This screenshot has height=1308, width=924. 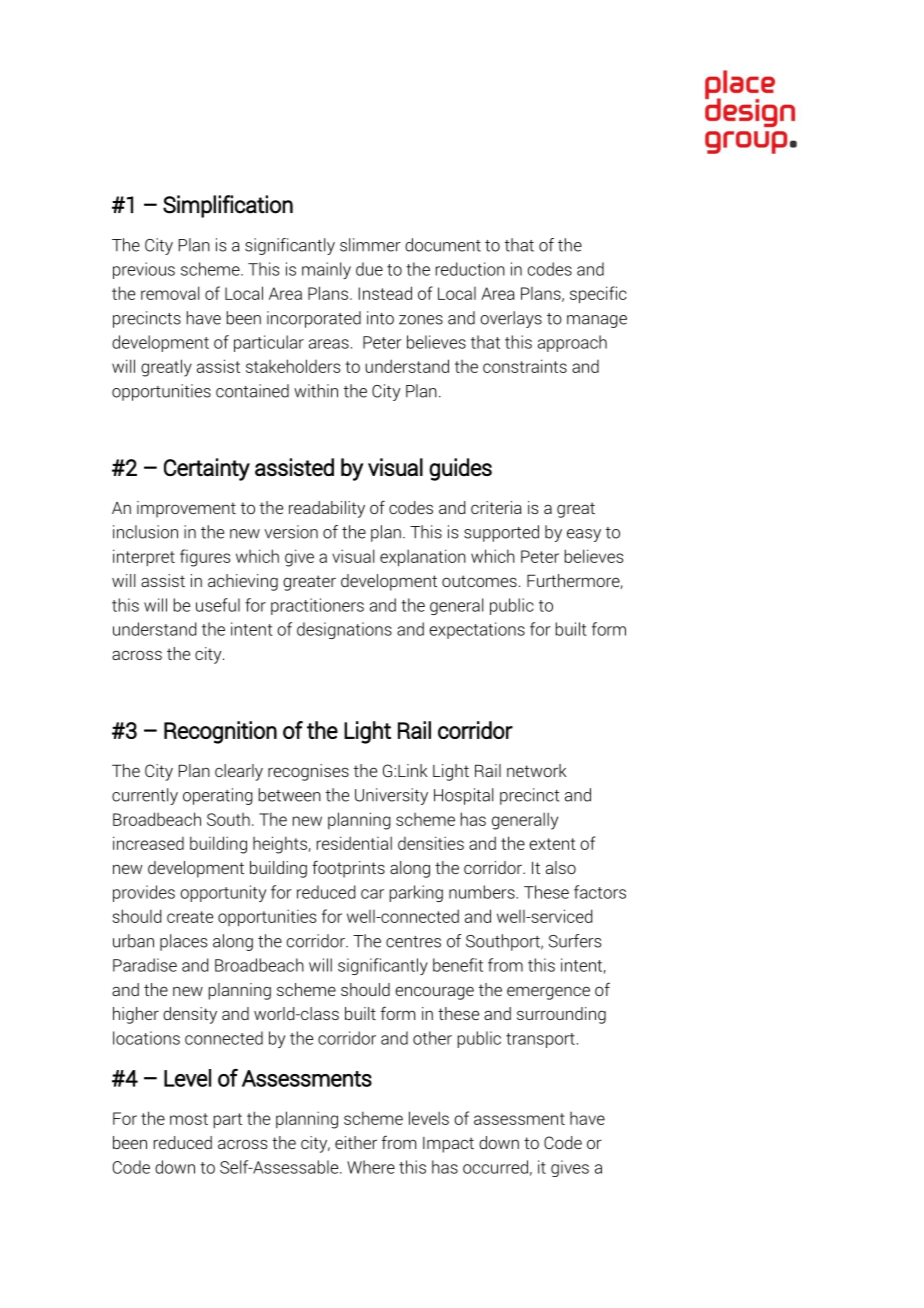 What do you see at coordinates (189, 1119) in the screenshot?
I see `most` at bounding box center [189, 1119].
